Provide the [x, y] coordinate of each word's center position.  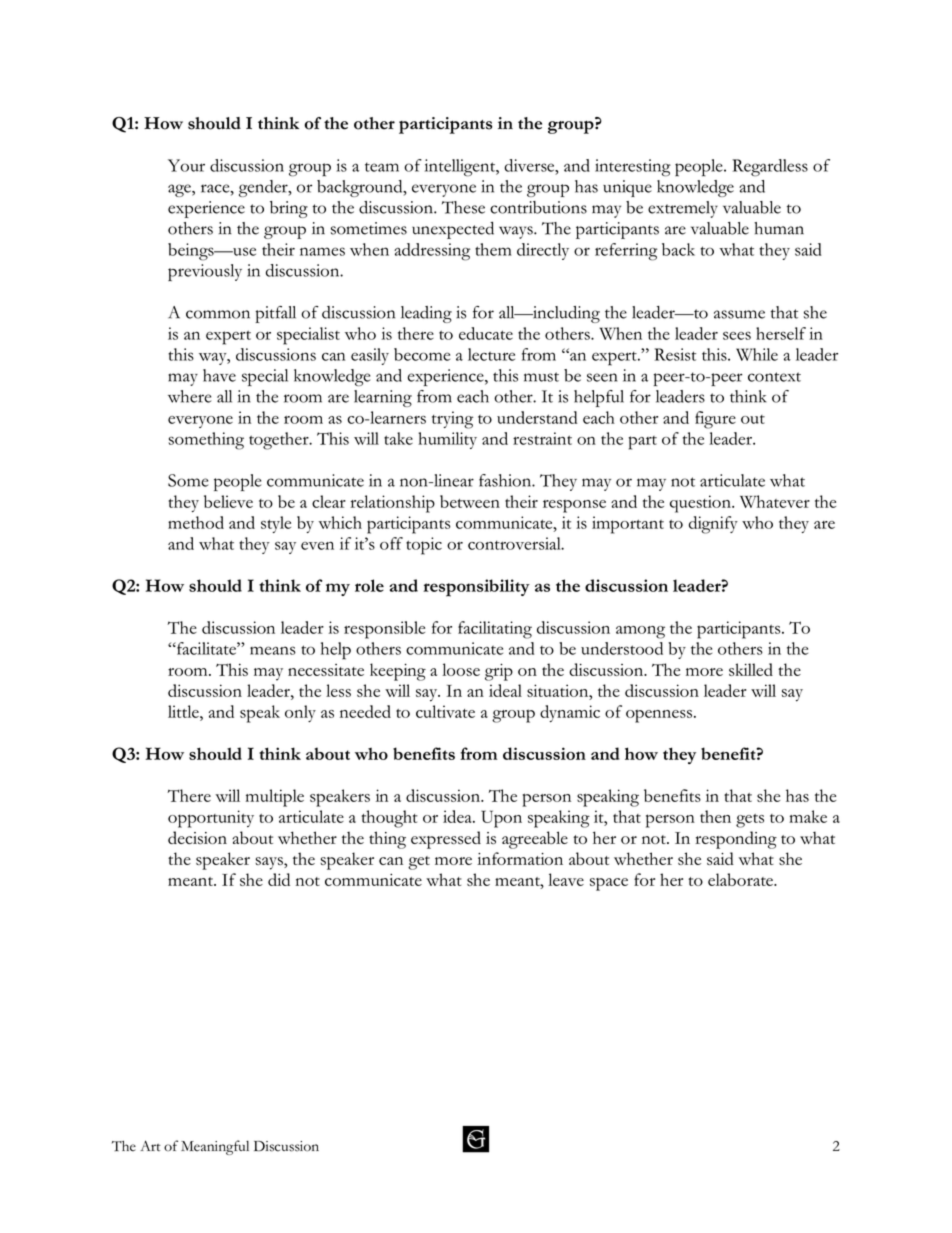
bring [289, 209]
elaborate [741, 879]
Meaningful [215, 1147]
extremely [683, 209]
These [463, 207]
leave [566, 879]
